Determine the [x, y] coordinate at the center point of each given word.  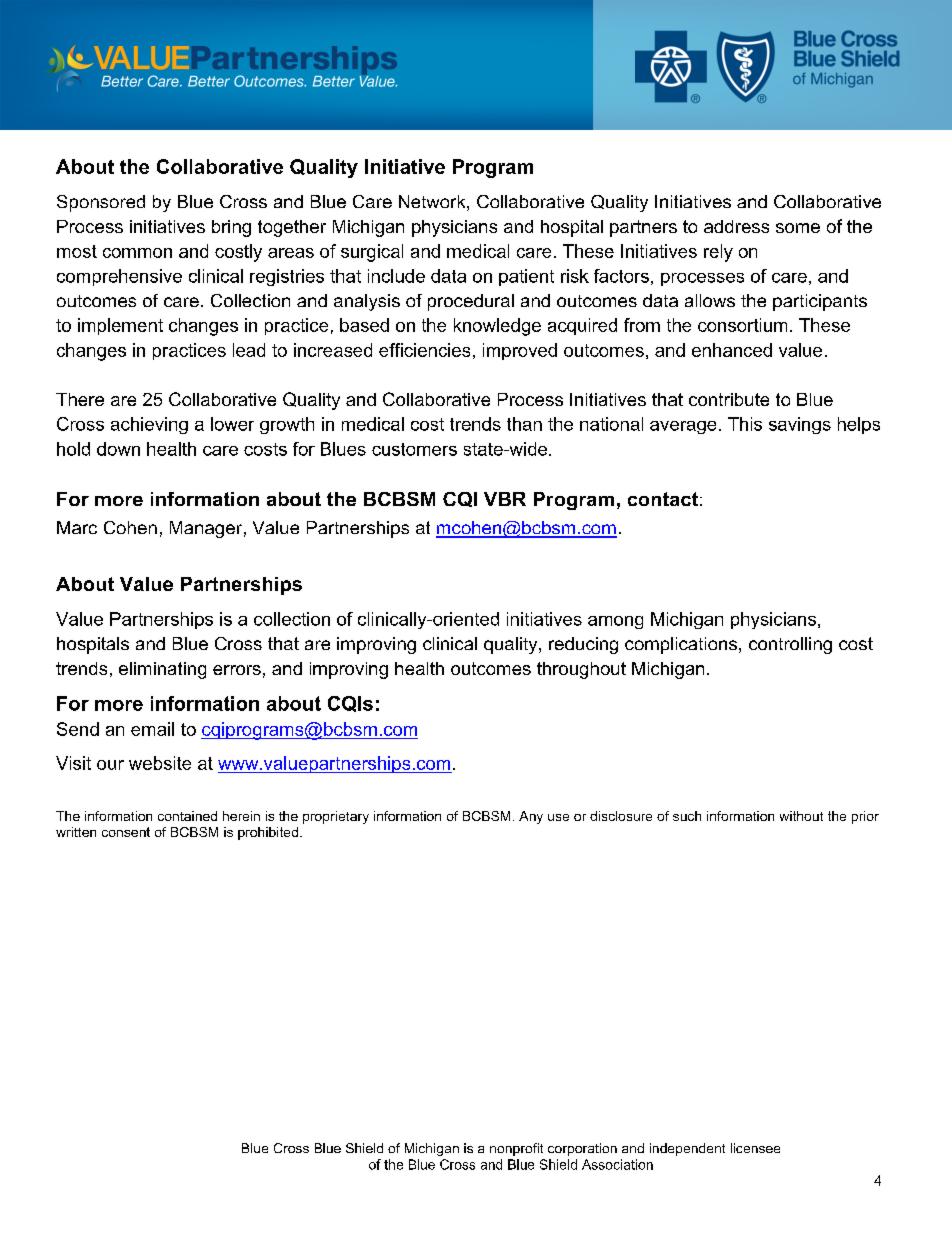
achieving [149, 425]
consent [126, 832]
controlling [790, 645]
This [745, 424]
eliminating [162, 670]
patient [526, 277]
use [558, 817]
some [798, 228]
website [160, 763]
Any [531, 817]
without [801, 816]
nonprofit [516, 1149]
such [687, 816]
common [137, 253]
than [524, 424]
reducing [583, 645]
